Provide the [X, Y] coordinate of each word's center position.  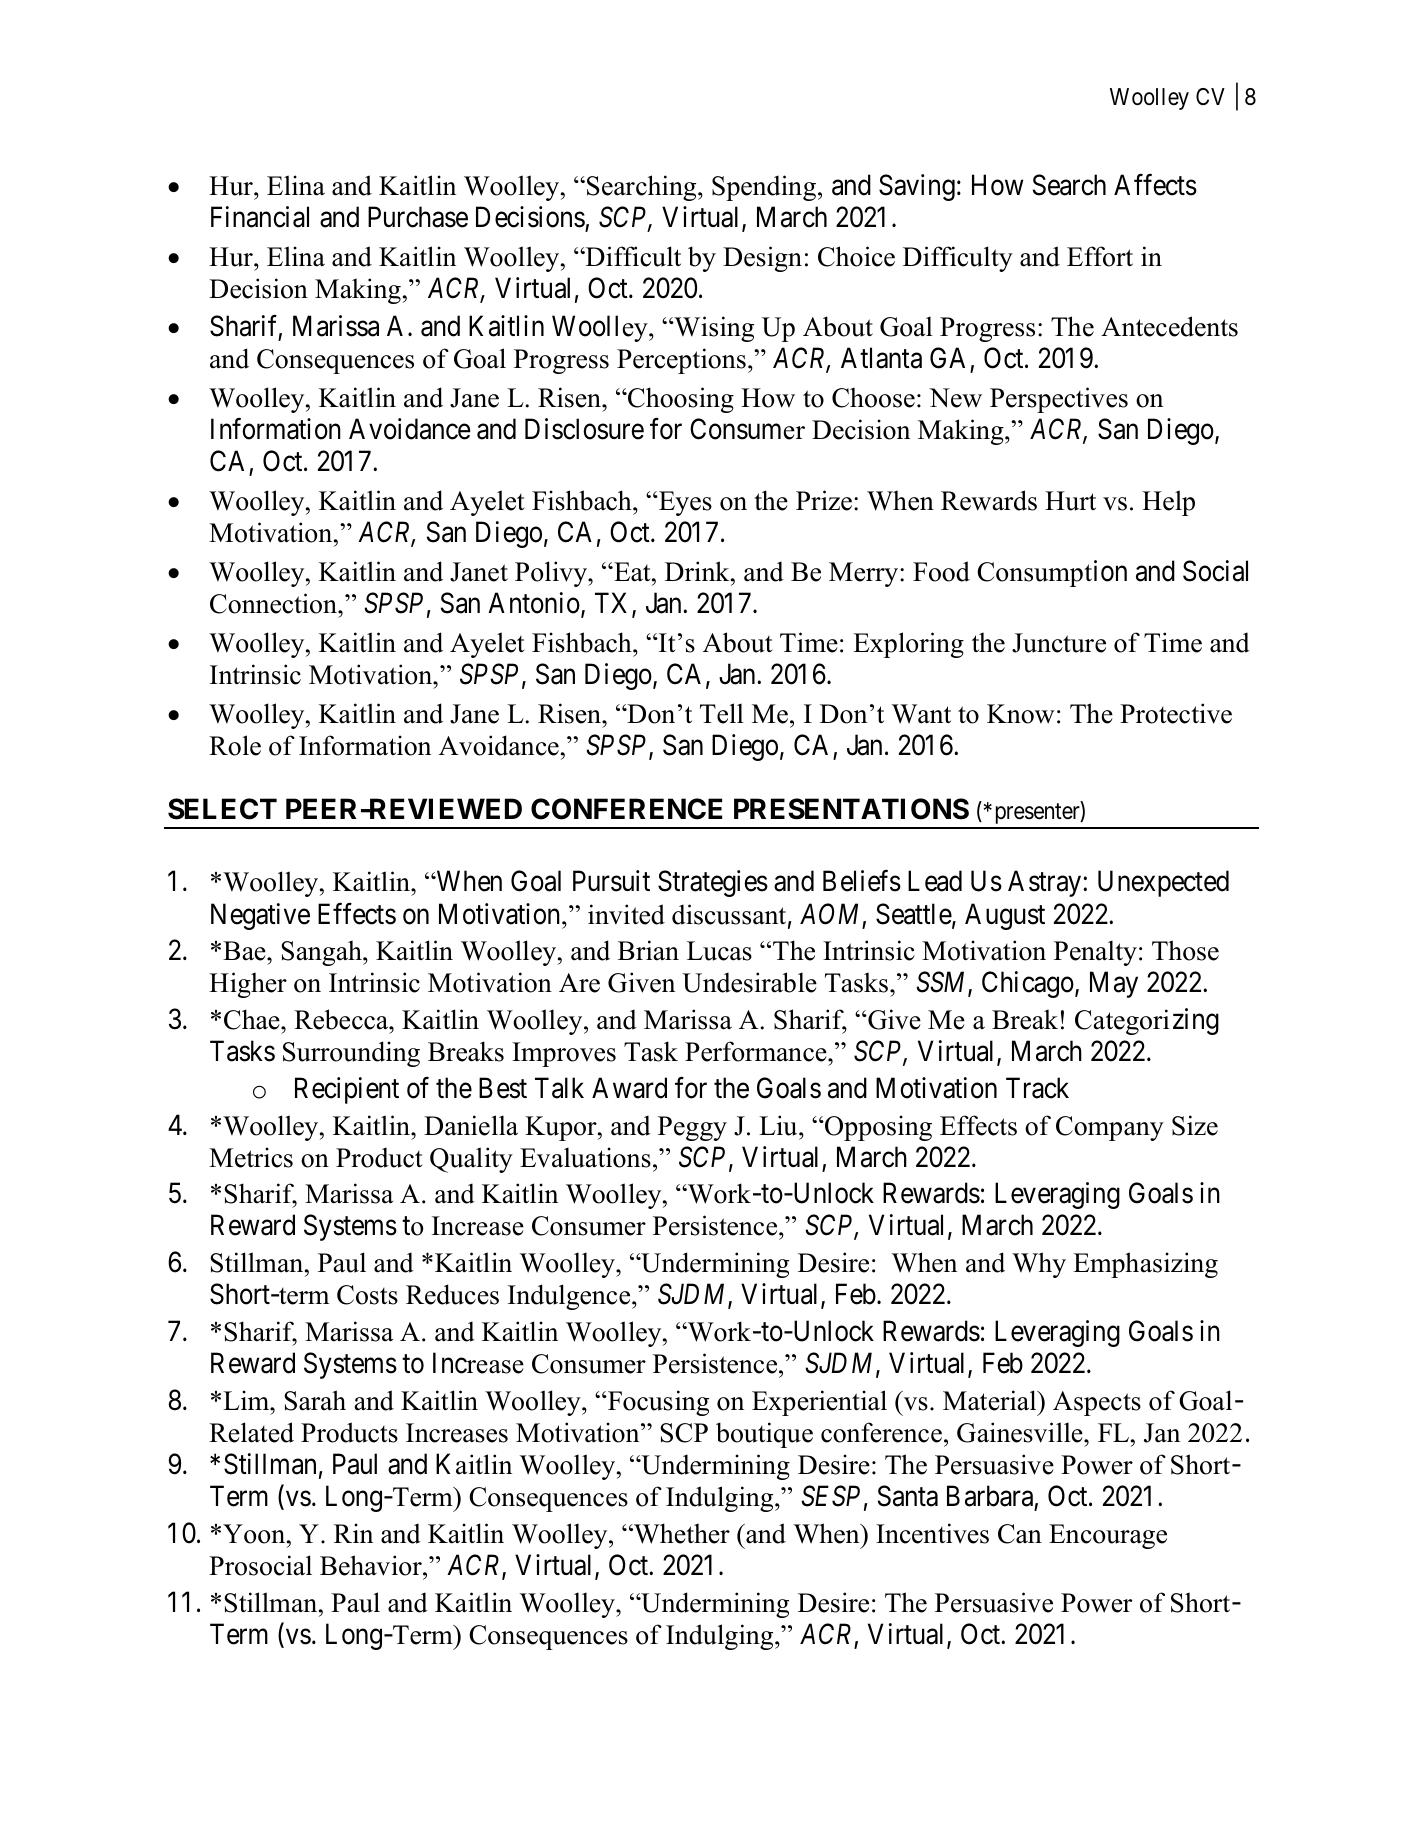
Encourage [1108, 1536]
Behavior [372, 1565]
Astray [1046, 884]
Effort [1100, 256]
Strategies [713, 883]
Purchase [418, 217]
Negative [260, 916]
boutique [764, 1435]
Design [762, 259]
